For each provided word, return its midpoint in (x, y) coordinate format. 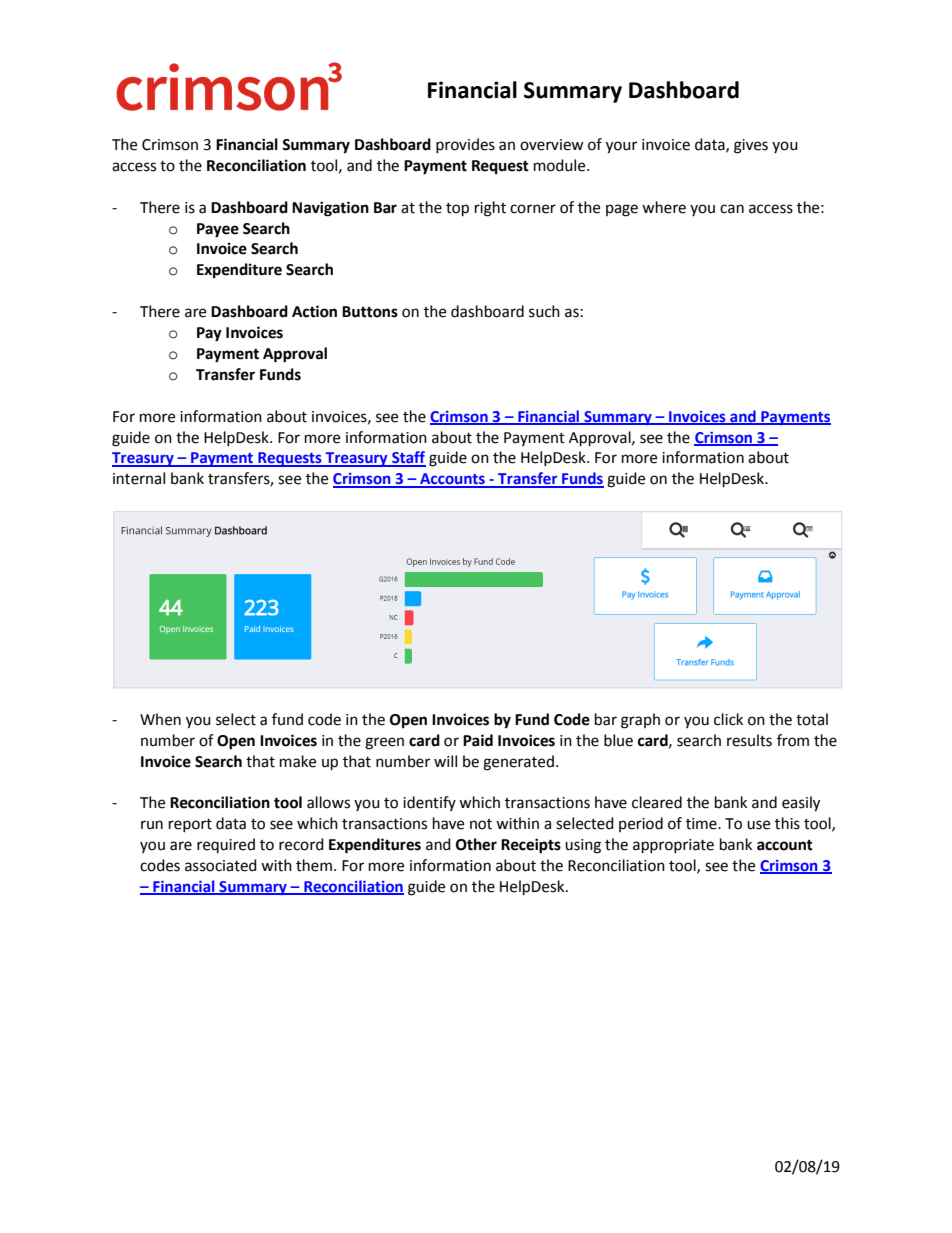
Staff (408, 458)
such (544, 311)
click (728, 719)
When (160, 719)
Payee (218, 230)
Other (476, 844)
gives (751, 146)
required (226, 845)
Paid (478, 740)
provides (465, 145)
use (758, 825)
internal (139, 478)
